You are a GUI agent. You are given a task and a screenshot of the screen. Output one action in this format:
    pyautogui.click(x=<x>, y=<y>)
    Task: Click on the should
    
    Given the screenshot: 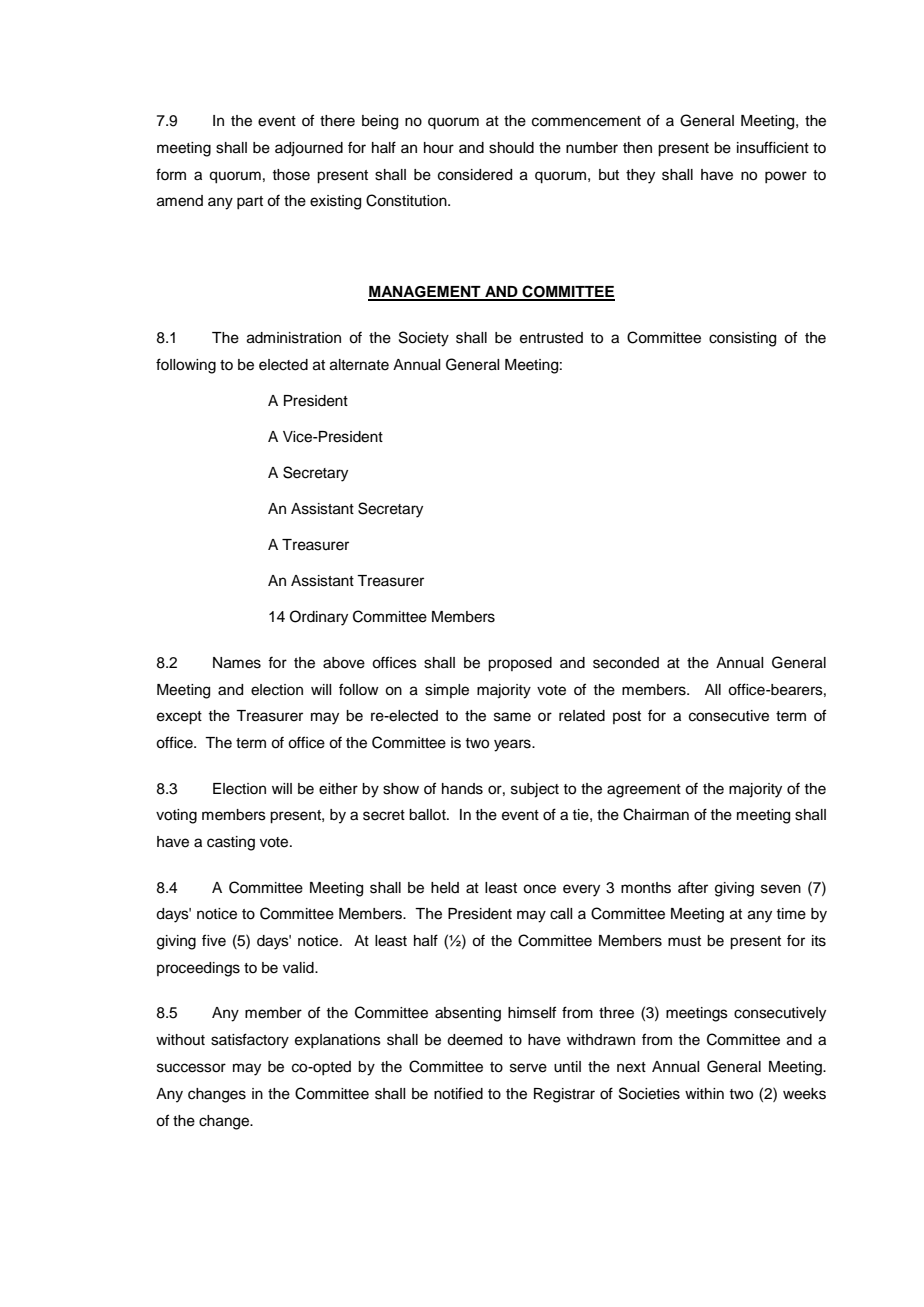 What is the action you would take?
    pyautogui.click(x=511, y=148)
